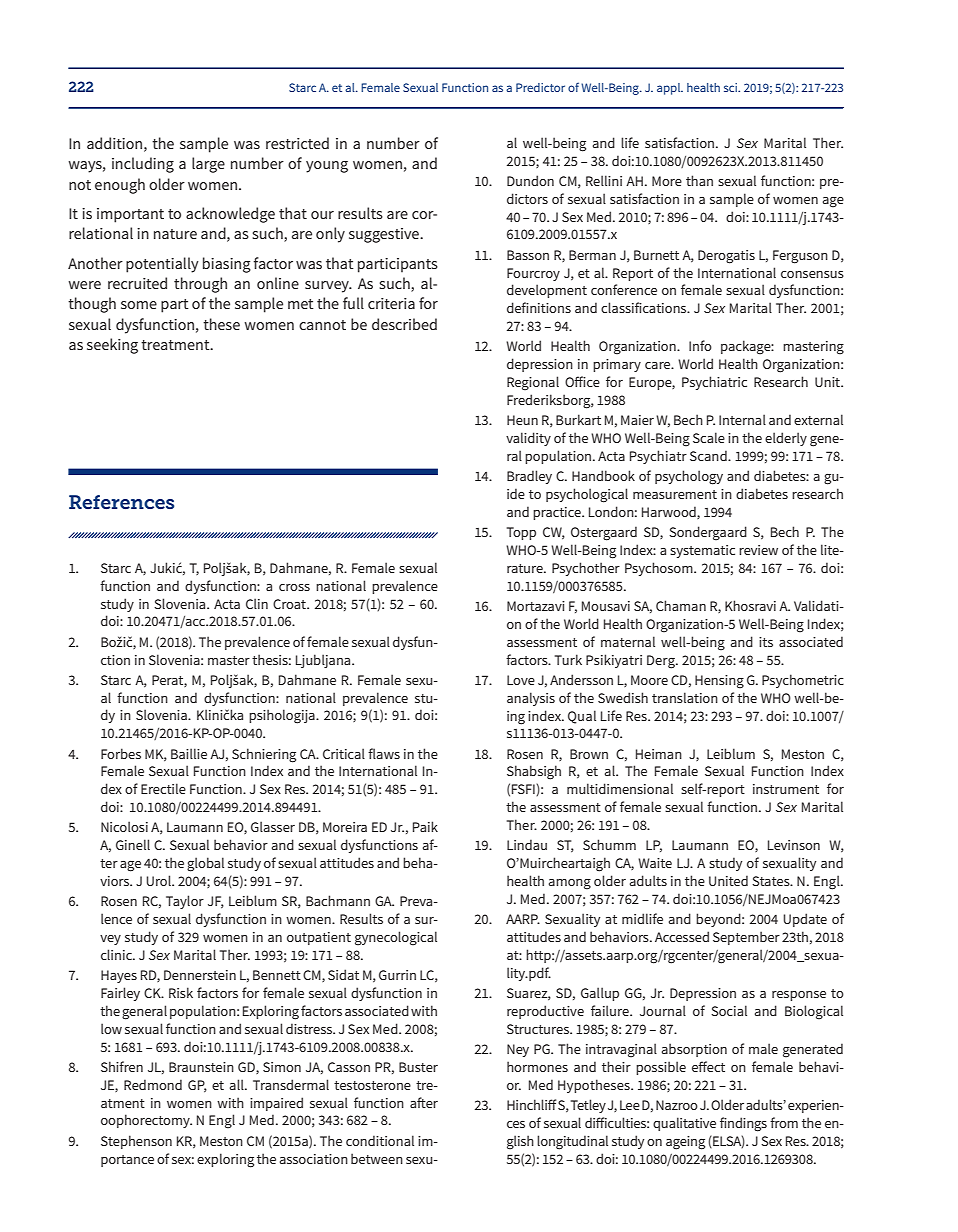 This page has height=1232, width=958. Describe the element at coordinates (146, 1121) in the page. I see `oophorectomy` at that location.
